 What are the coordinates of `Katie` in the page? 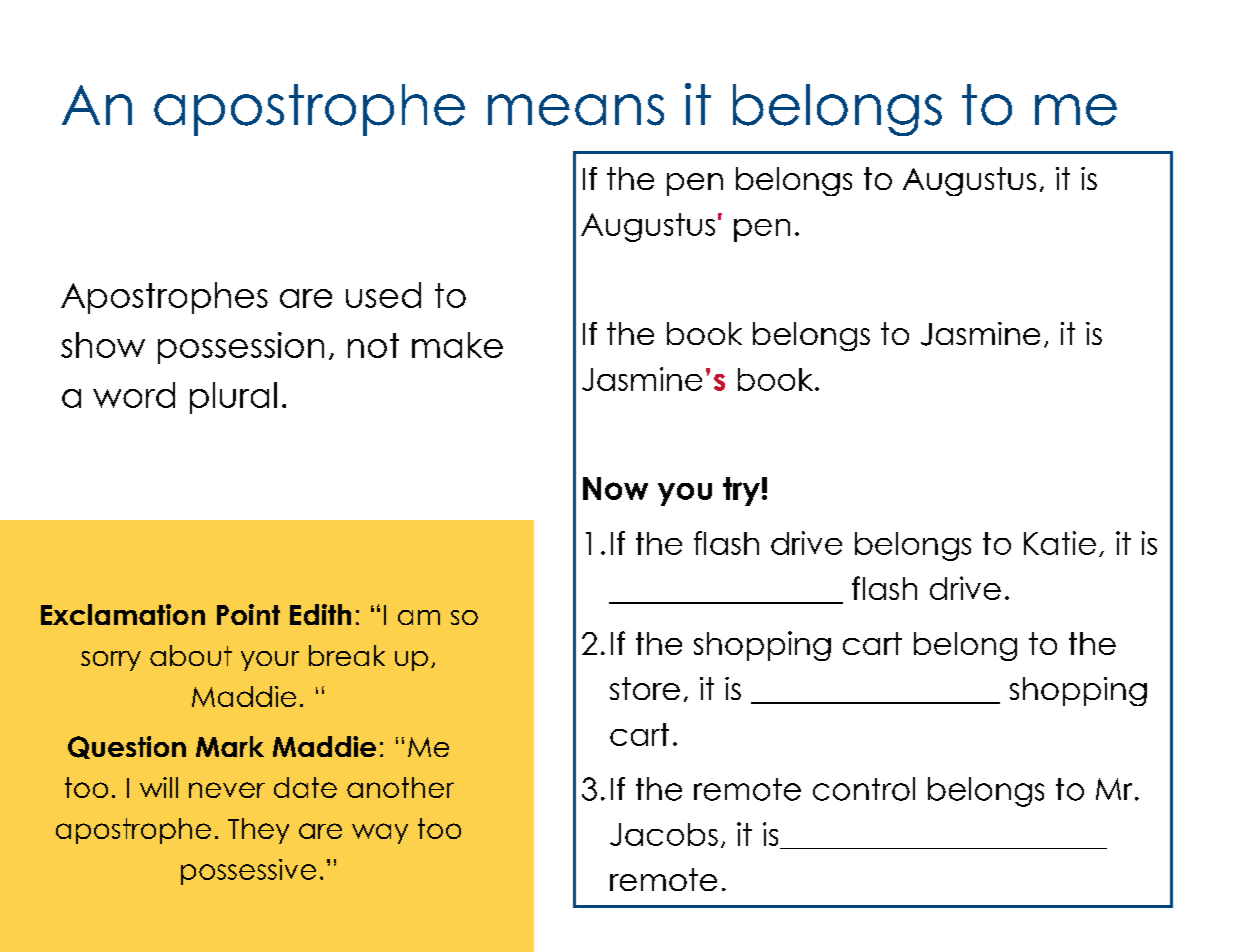 It's located at (1060, 543).
